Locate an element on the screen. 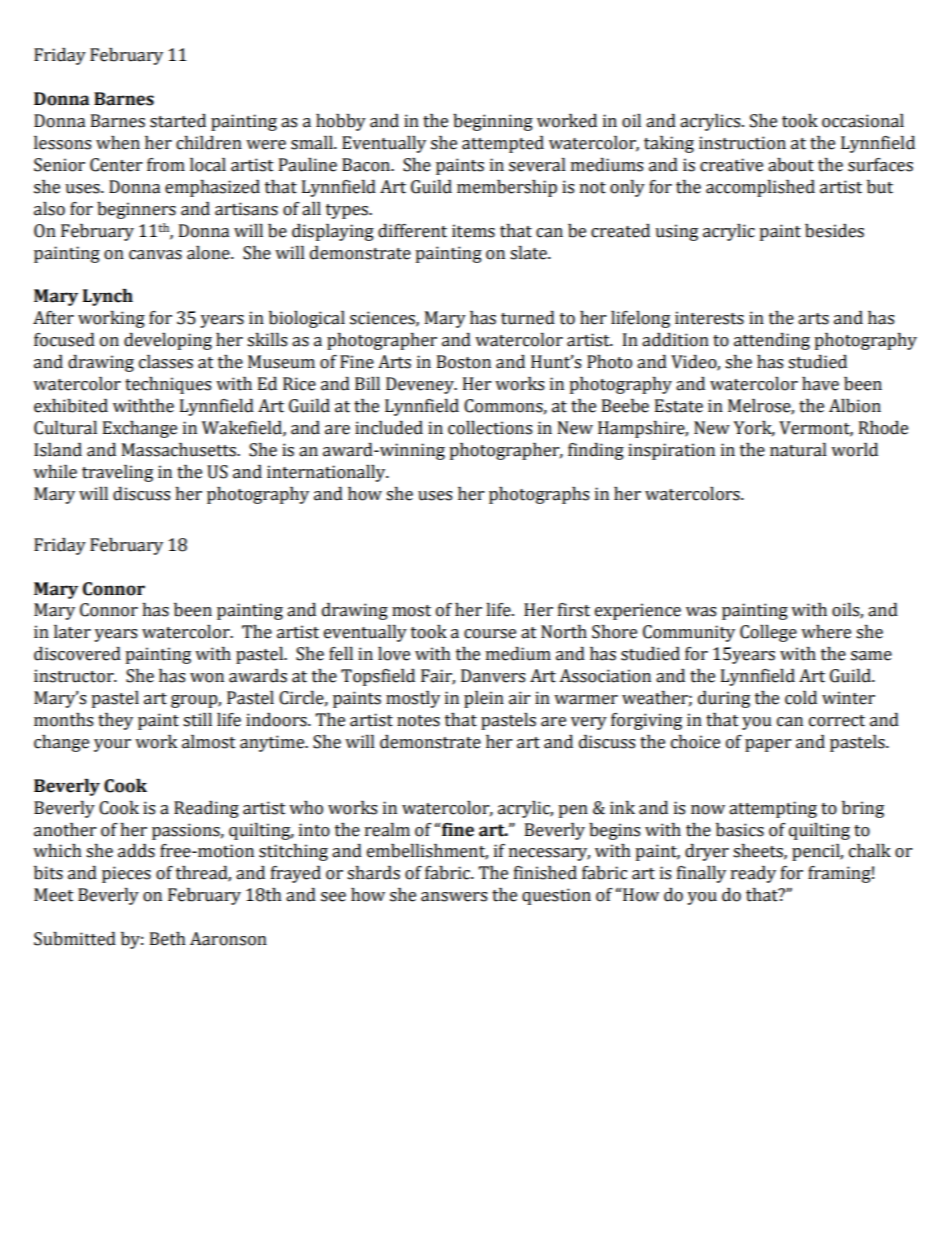 The image size is (952, 1233). answers is located at coordinates (454, 897).
